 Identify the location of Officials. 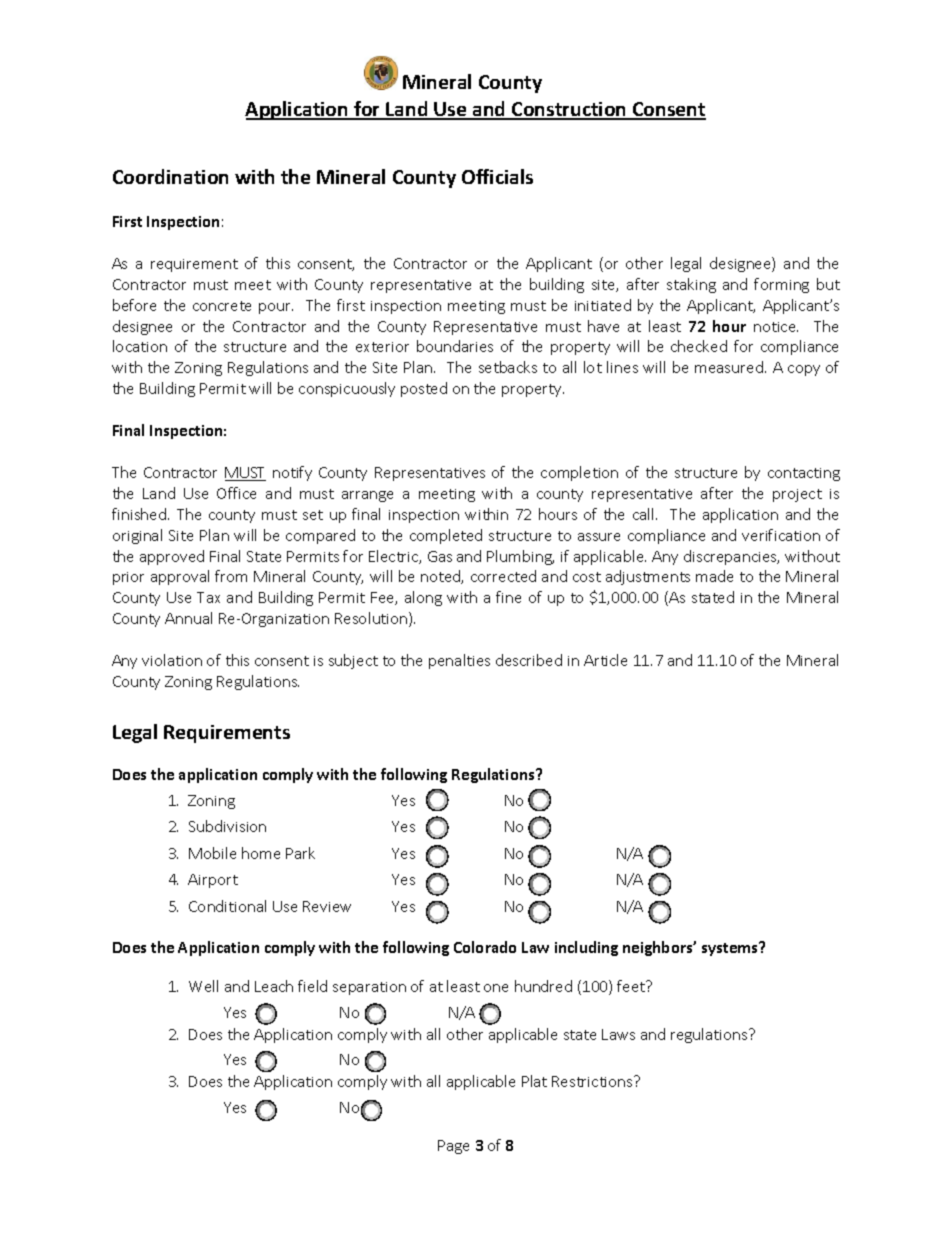
(497, 176).
